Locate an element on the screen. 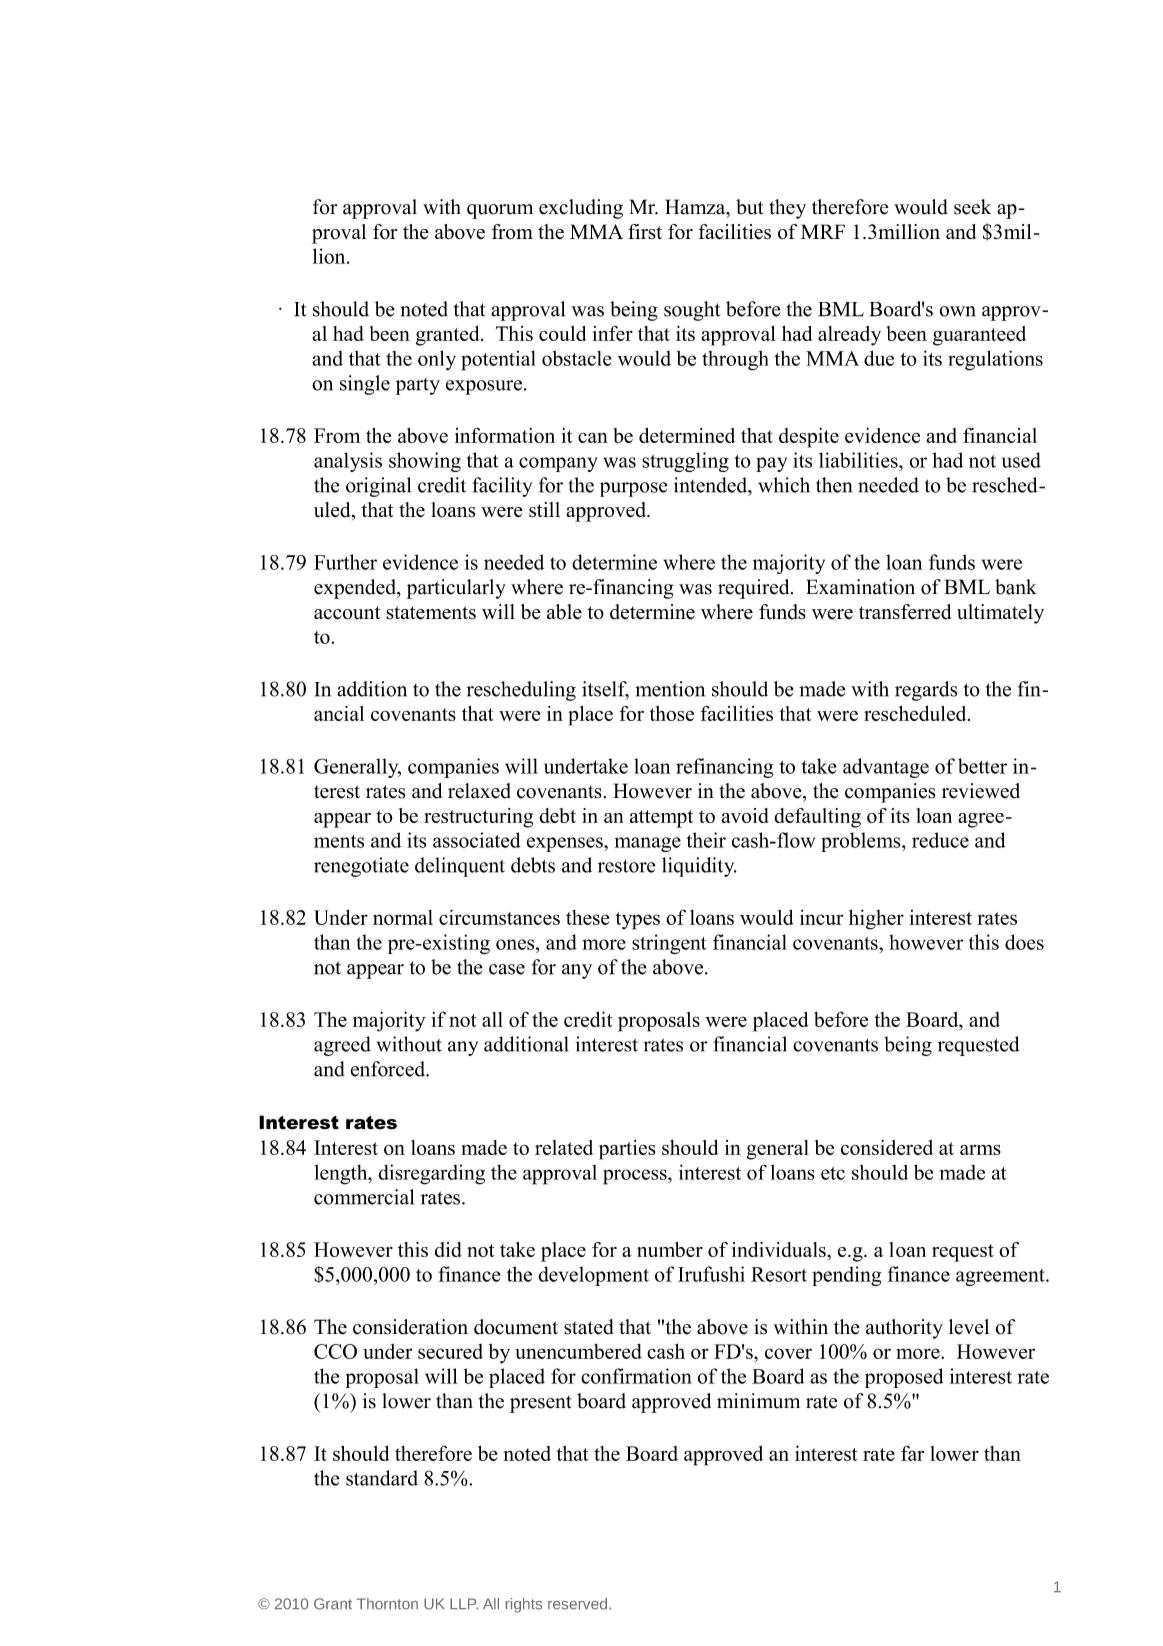 This screenshot has width=1163, height=1646. first is located at coordinates (645, 231).
